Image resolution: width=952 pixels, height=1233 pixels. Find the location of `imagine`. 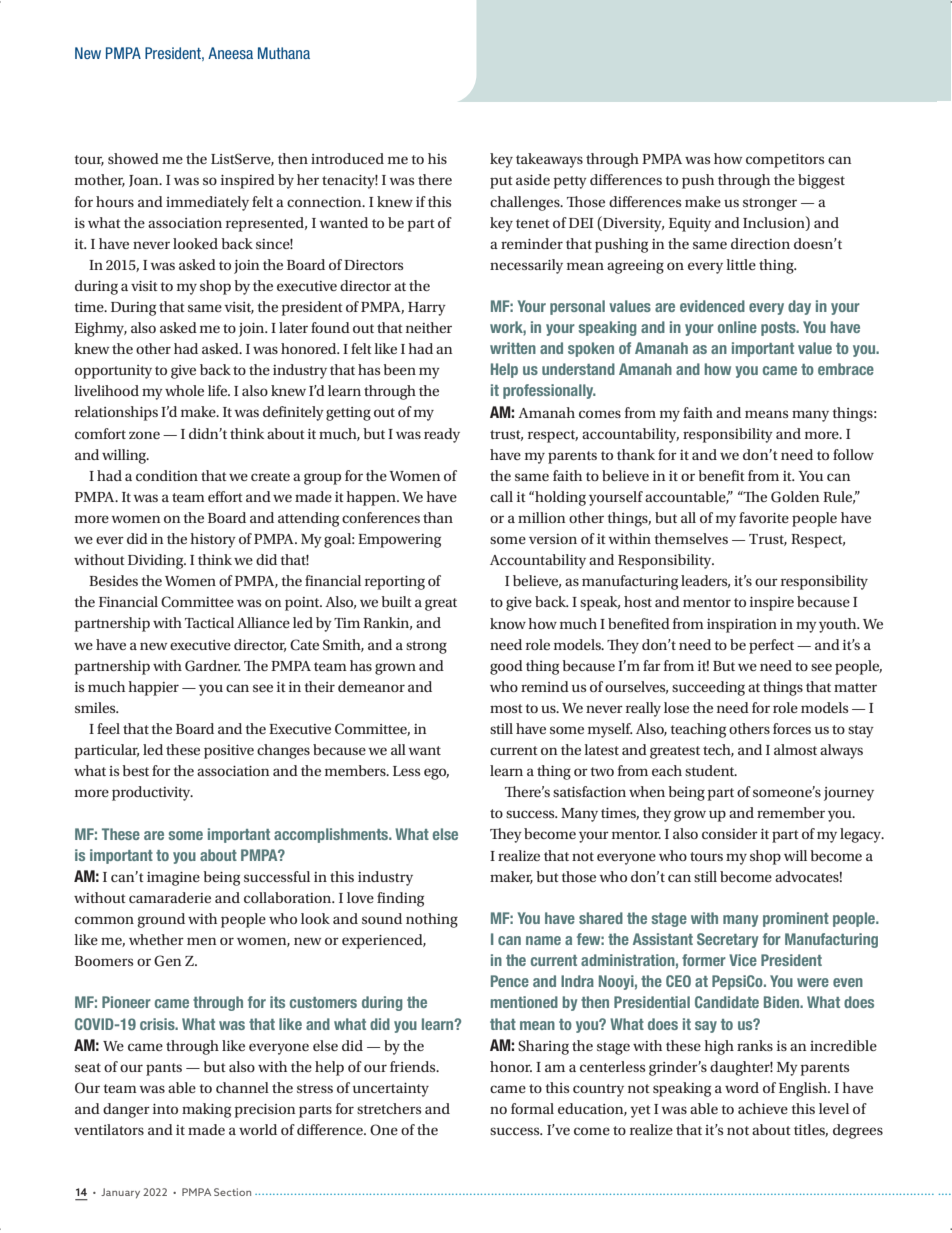

imagine is located at coordinates (173, 879).
